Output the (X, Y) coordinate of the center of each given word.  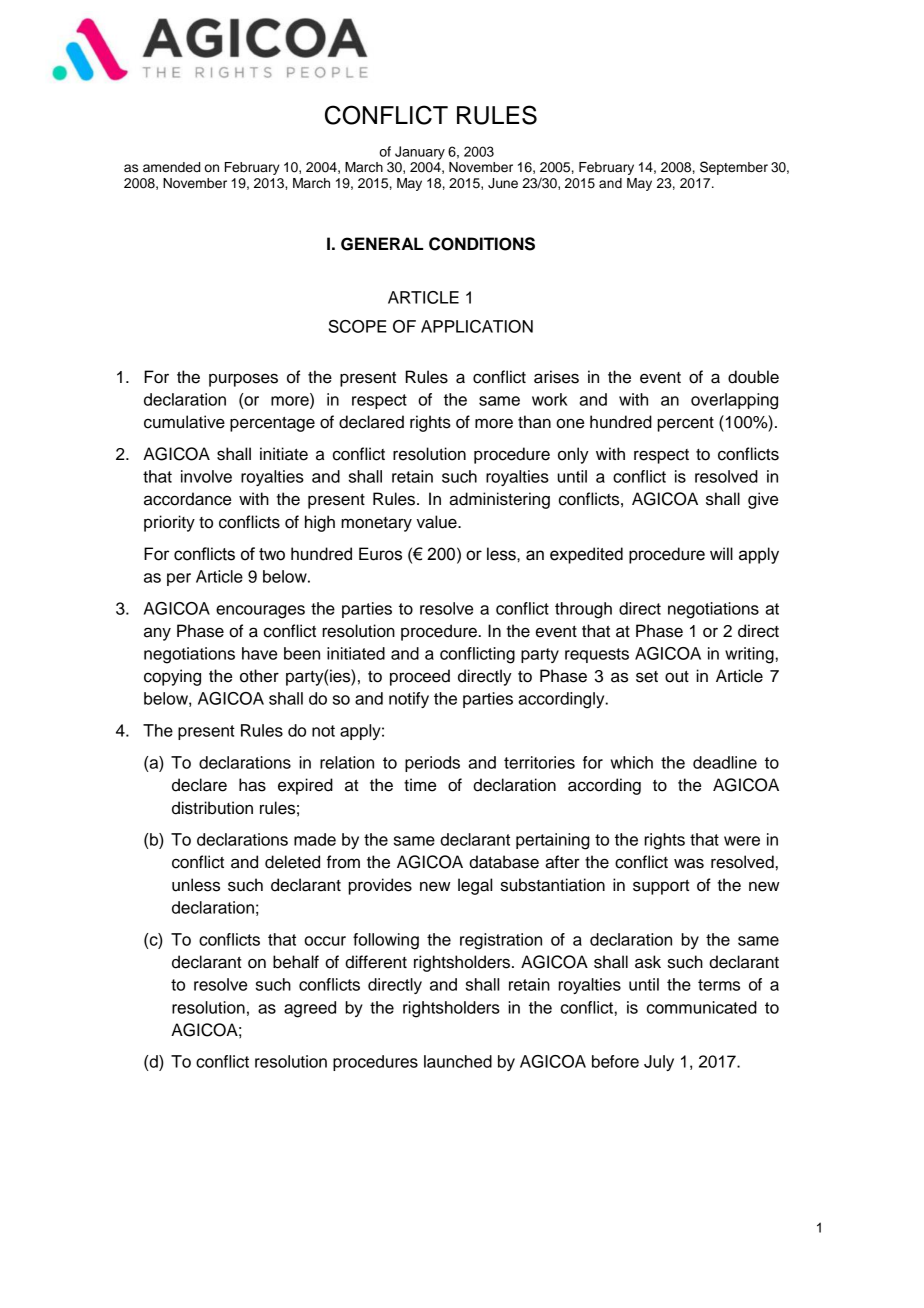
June (503, 183)
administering (499, 500)
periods (432, 764)
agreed (310, 1009)
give (763, 500)
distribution (212, 808)
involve (206, 476)
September (734, 168)
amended (171, 167)
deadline (725, 762)
